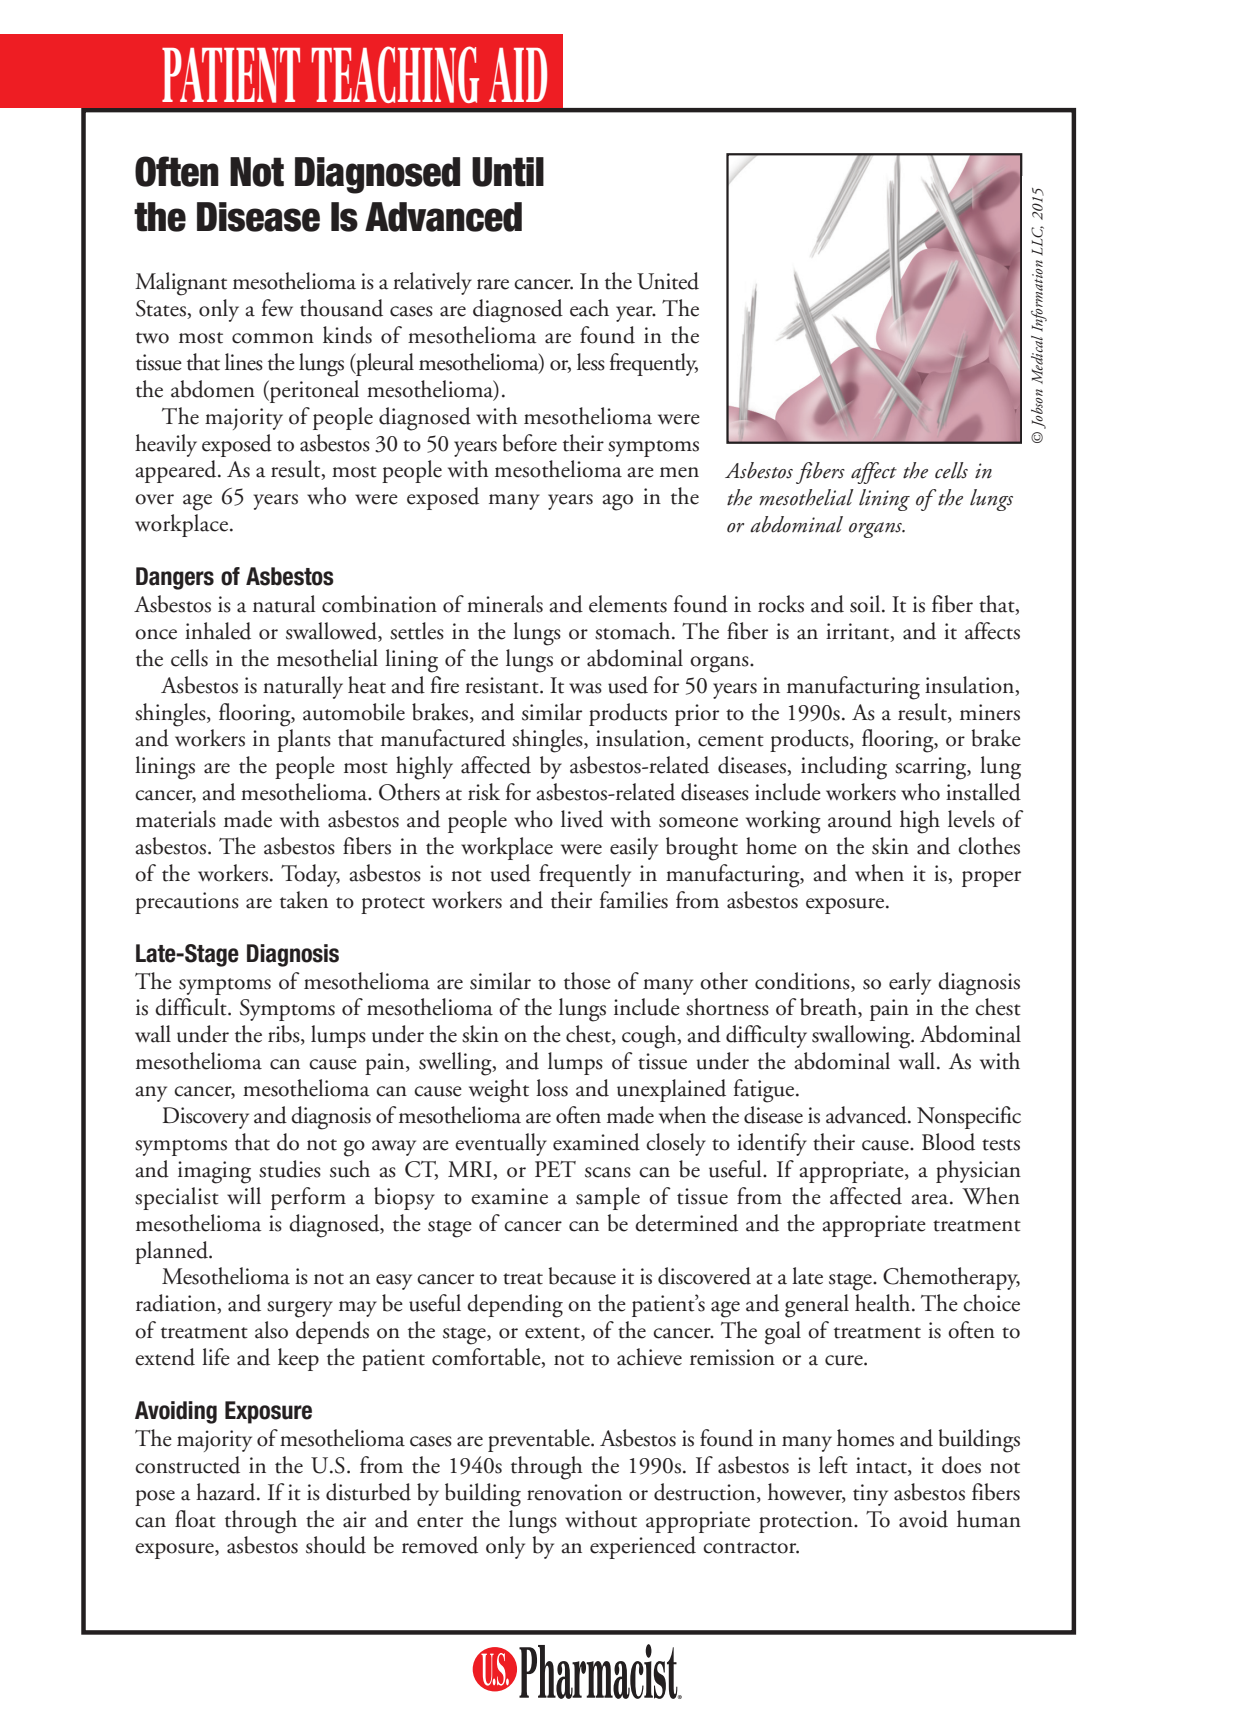  I want to click on around, so click(860, 819).
